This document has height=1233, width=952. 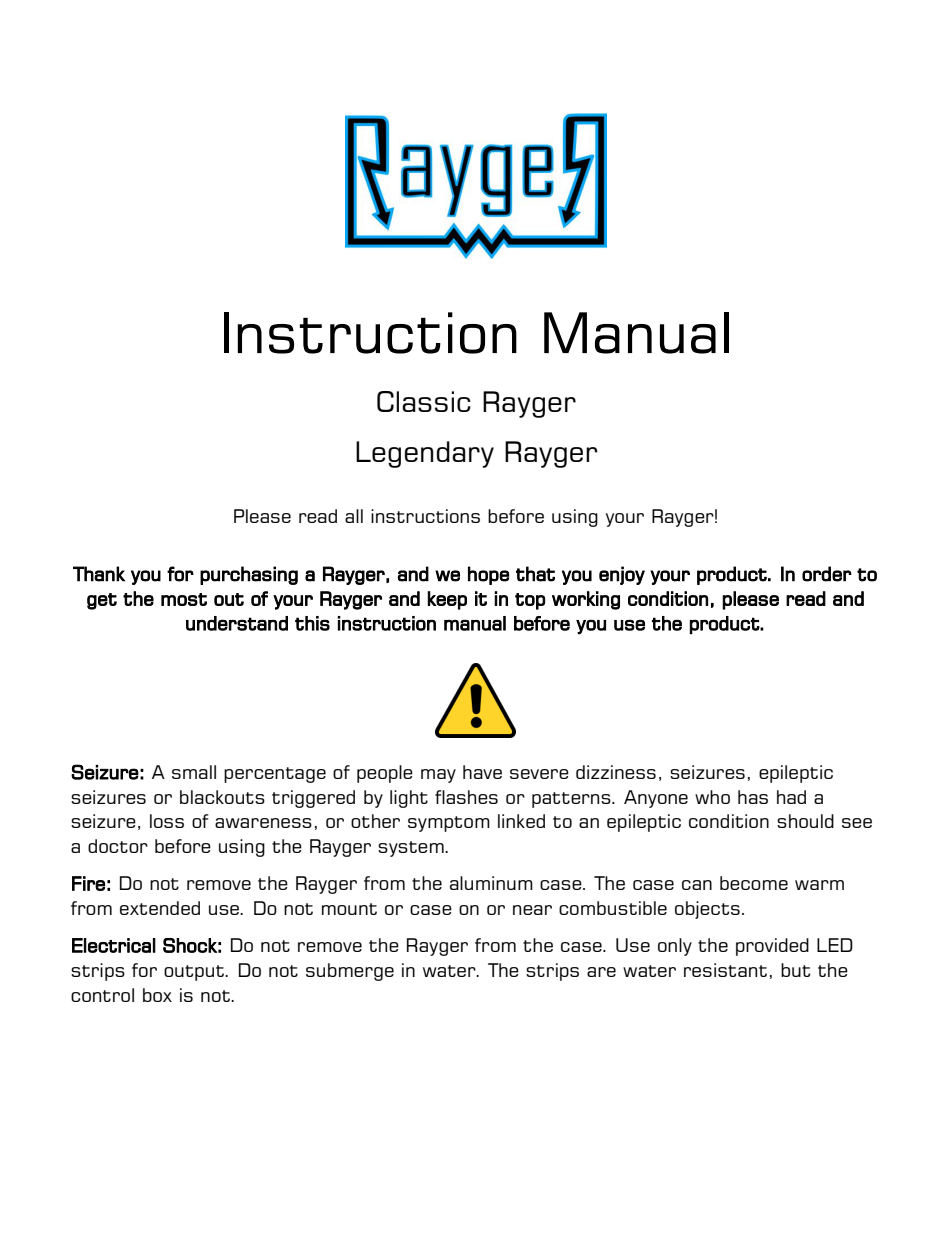 I want to click on order, so click(x=827, y=574).
